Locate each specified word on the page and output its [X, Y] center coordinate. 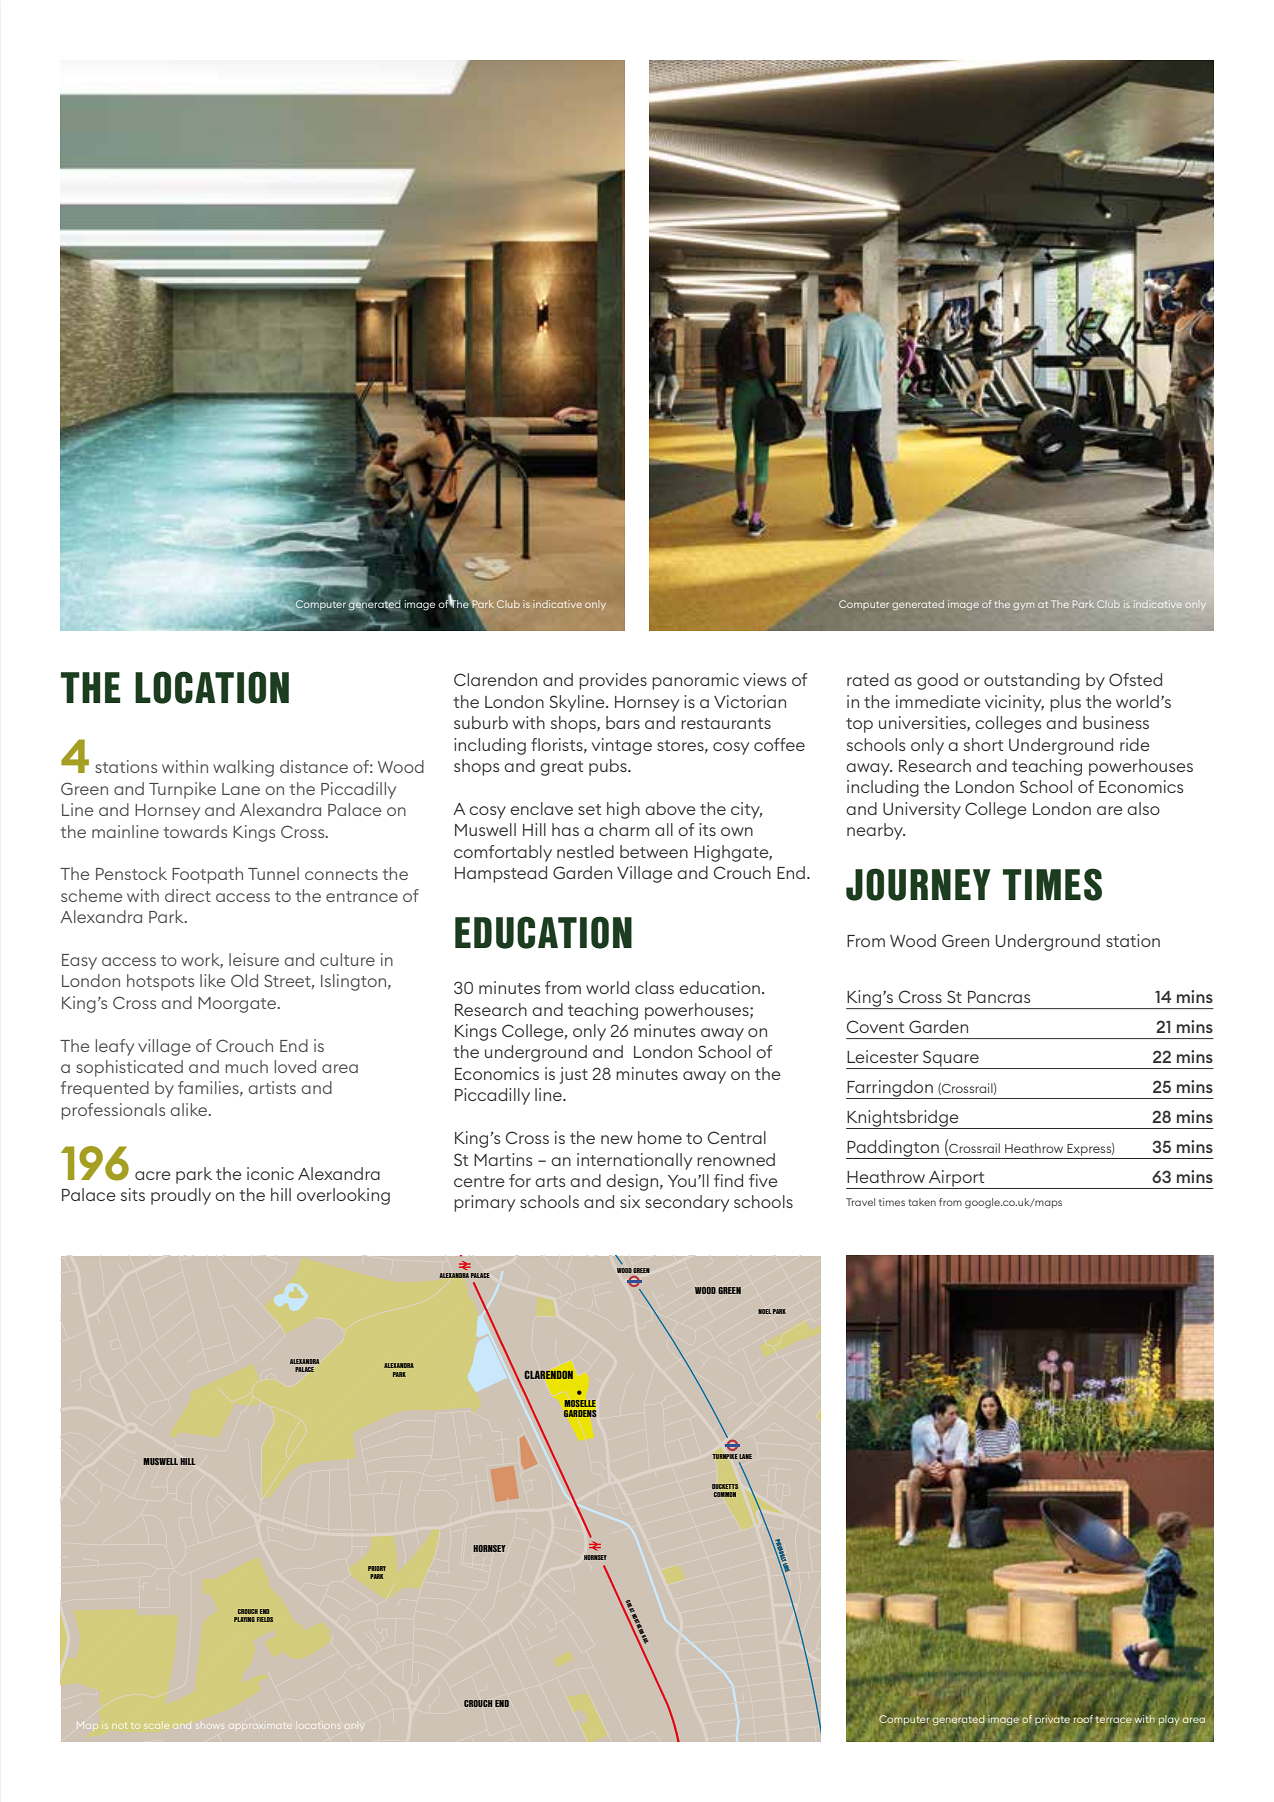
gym [1023, 606]
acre [153, 1175]
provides [613, 681]
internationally [634, 1161]
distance [314, 766]
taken [922, 1202]
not [119, 1726]
